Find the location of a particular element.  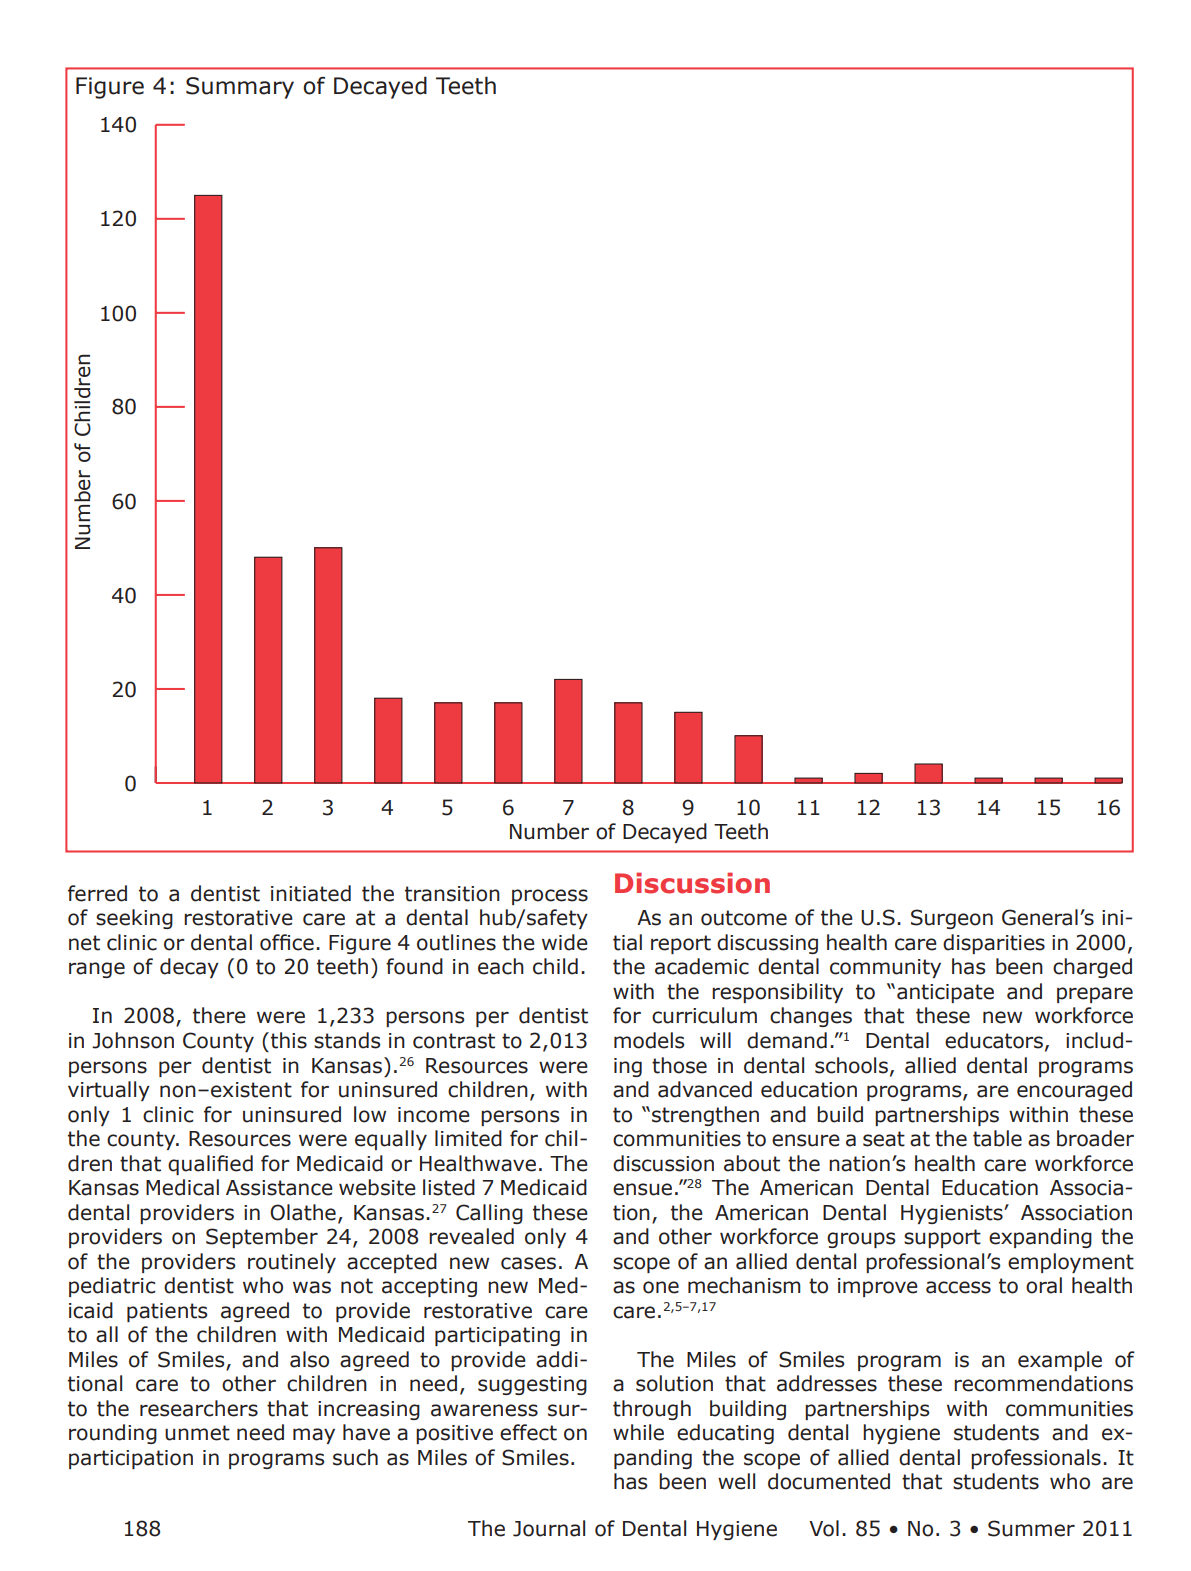

table is located at coordinates (997, 1138).
